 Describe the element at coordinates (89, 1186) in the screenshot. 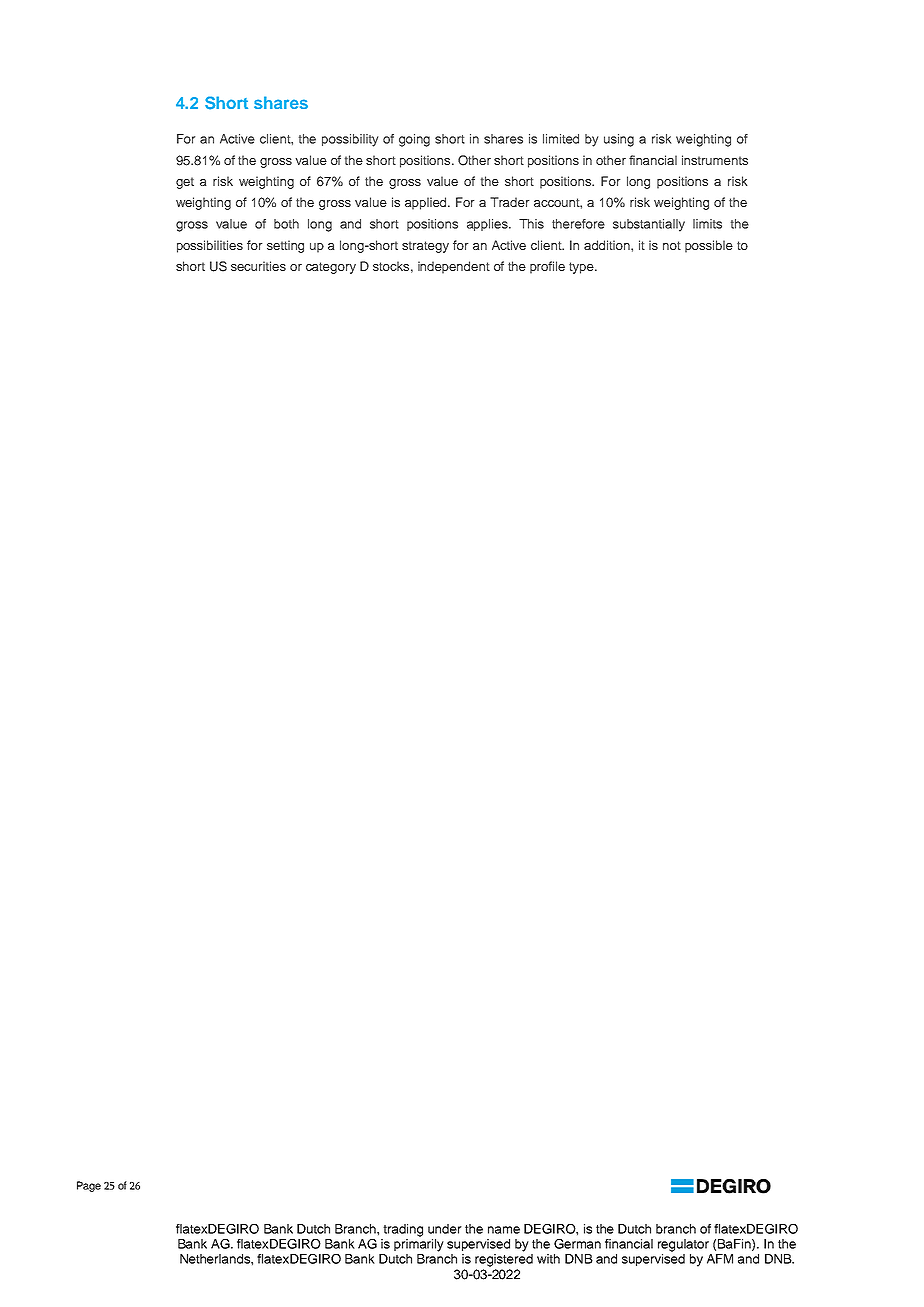

I see `Page` at that location.
